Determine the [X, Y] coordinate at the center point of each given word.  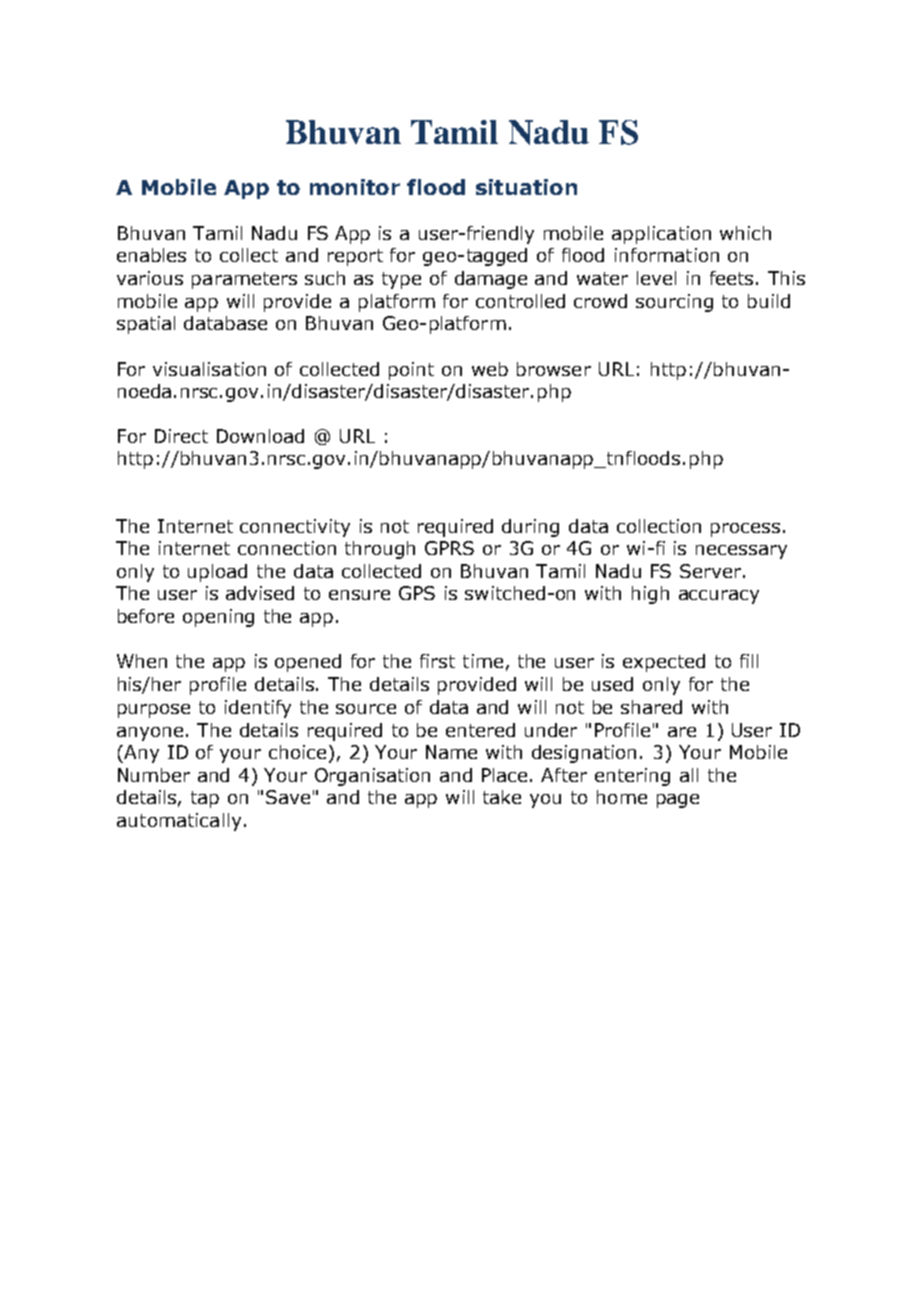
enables [151, 255]
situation [526, 187]
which [745, 233]
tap [205, 799]
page [678, 801]
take [502, 797]
